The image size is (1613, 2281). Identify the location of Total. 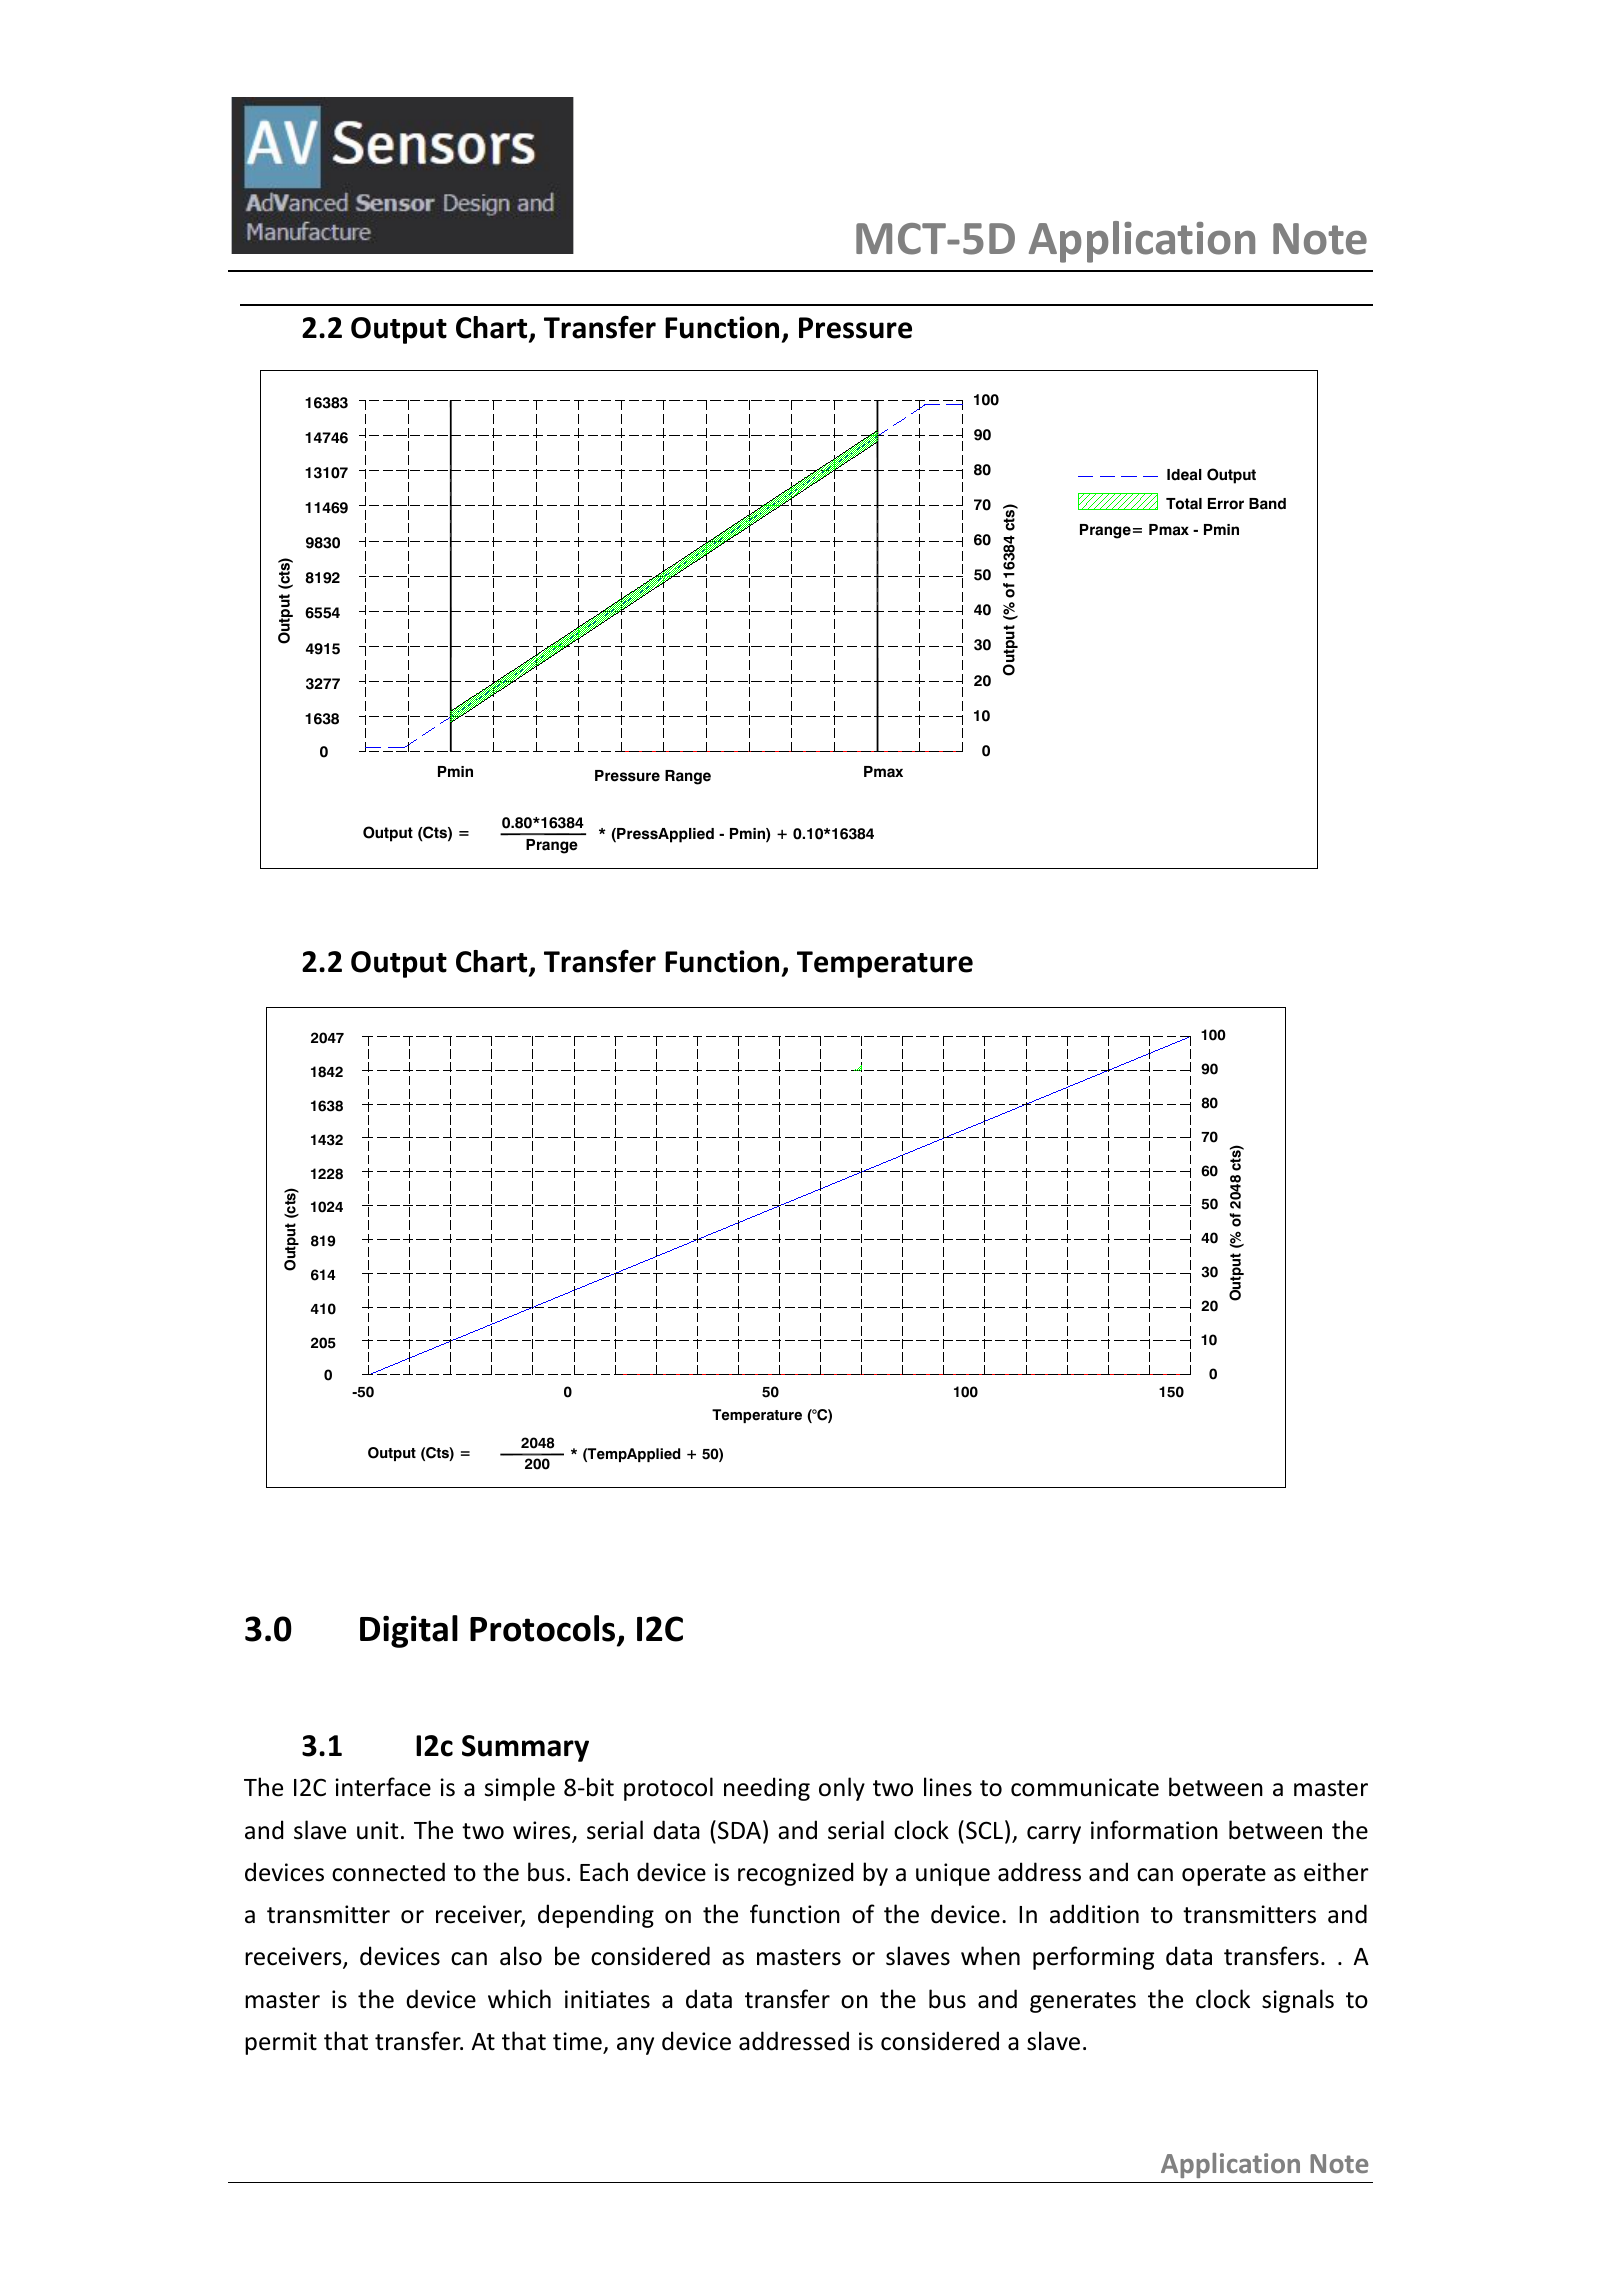
(1184, 504).
